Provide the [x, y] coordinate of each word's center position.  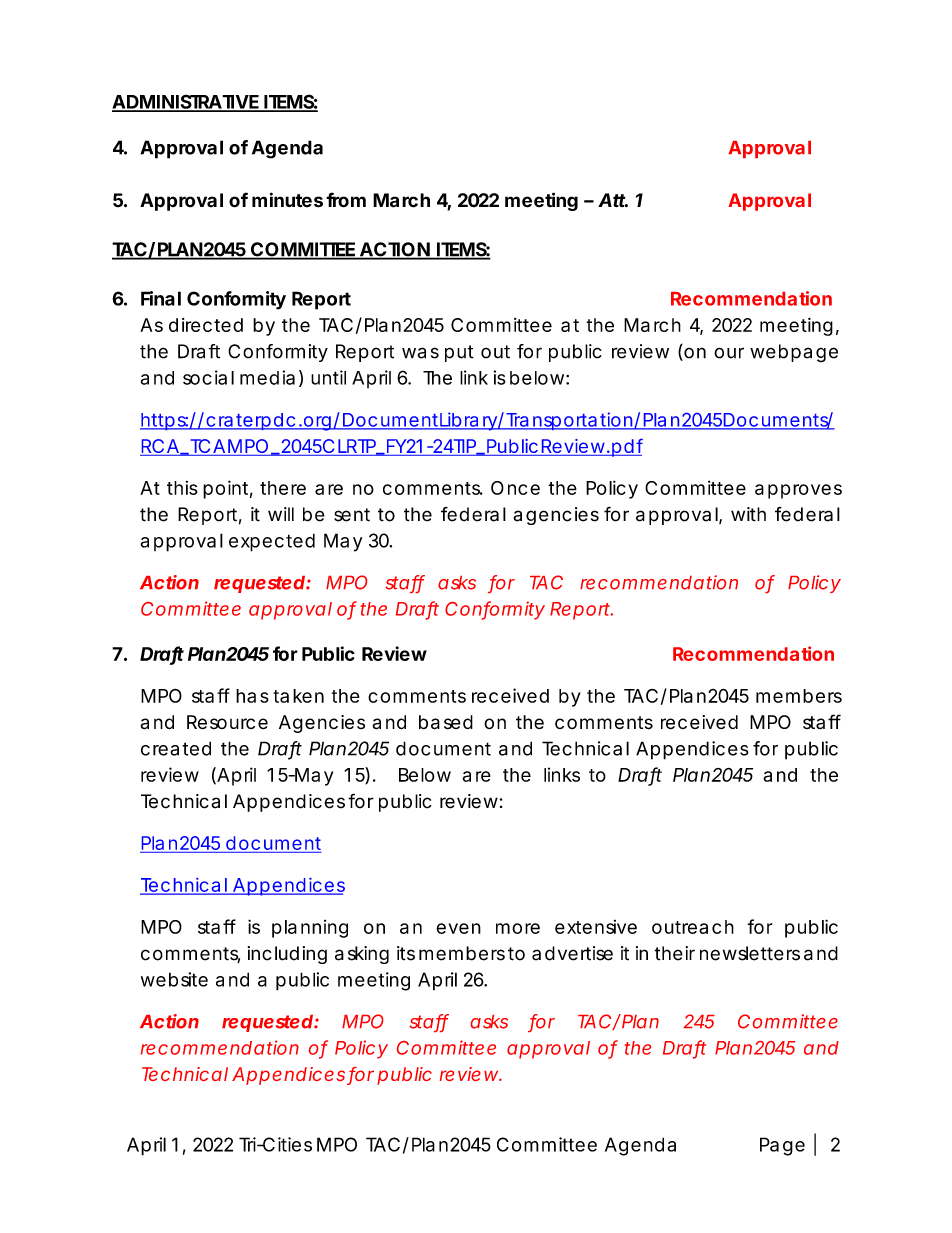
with [748, 514]
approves [798, 491]
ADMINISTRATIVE [186, 102]
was [420, 353]
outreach [693, 927]
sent [352, 515]
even [458, 928]
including [287, 955]
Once [515, 488]
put [459, 353]
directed [206, 325]
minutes [287, 200]
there [283, 488]
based [446, 722]
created [176, 748]
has [252, 696]
